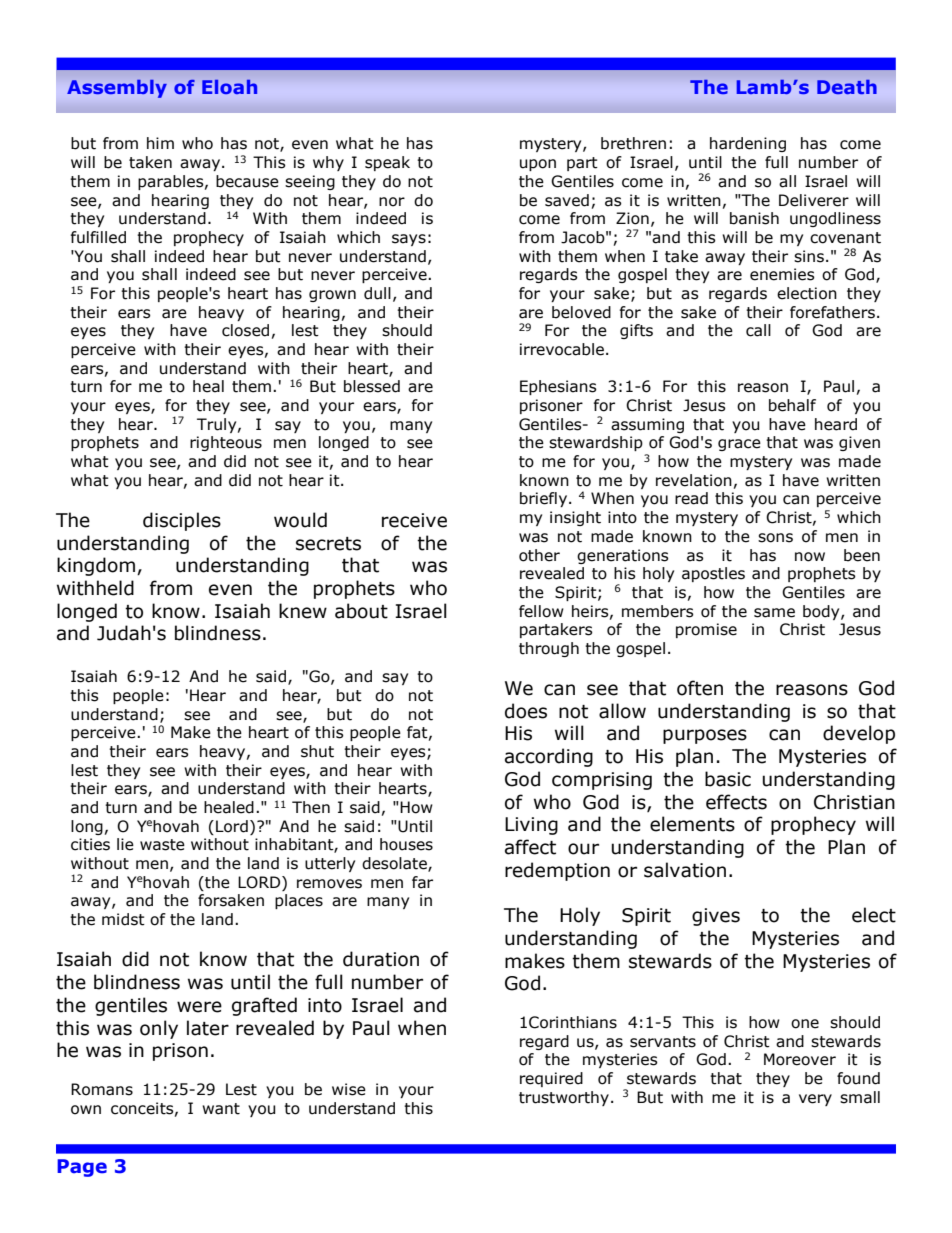 This screenshot has height=1233, width=952. What do you see at coordinates (221, 1109) in the screenshot?
I see `want` at bounding box center [221, 1109].
